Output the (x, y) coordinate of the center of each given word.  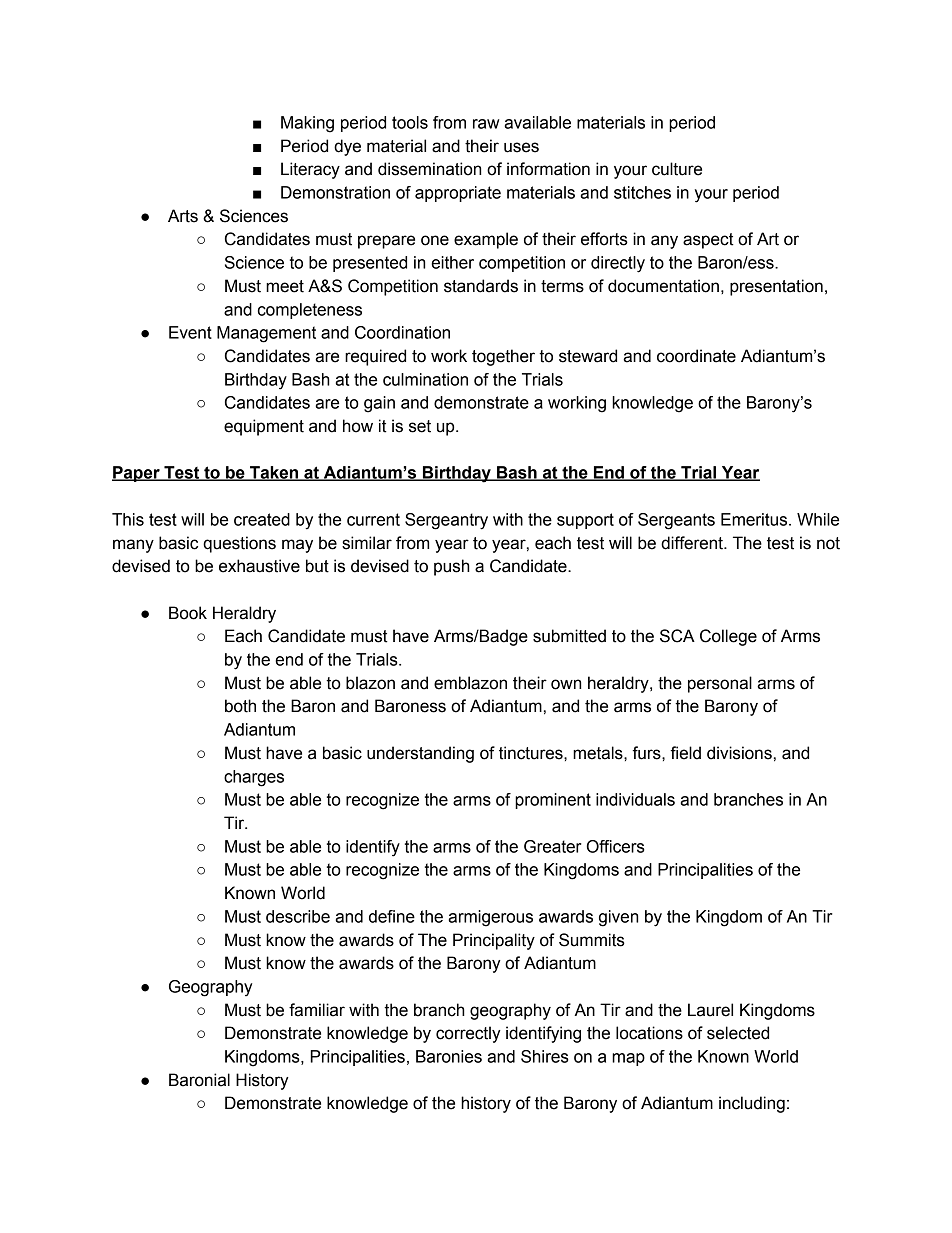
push (452, 567)
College (728, 637)
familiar (317, 1010)
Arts (183, 216)
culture (677, 169)
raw (486, 124)
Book (188, 613)
